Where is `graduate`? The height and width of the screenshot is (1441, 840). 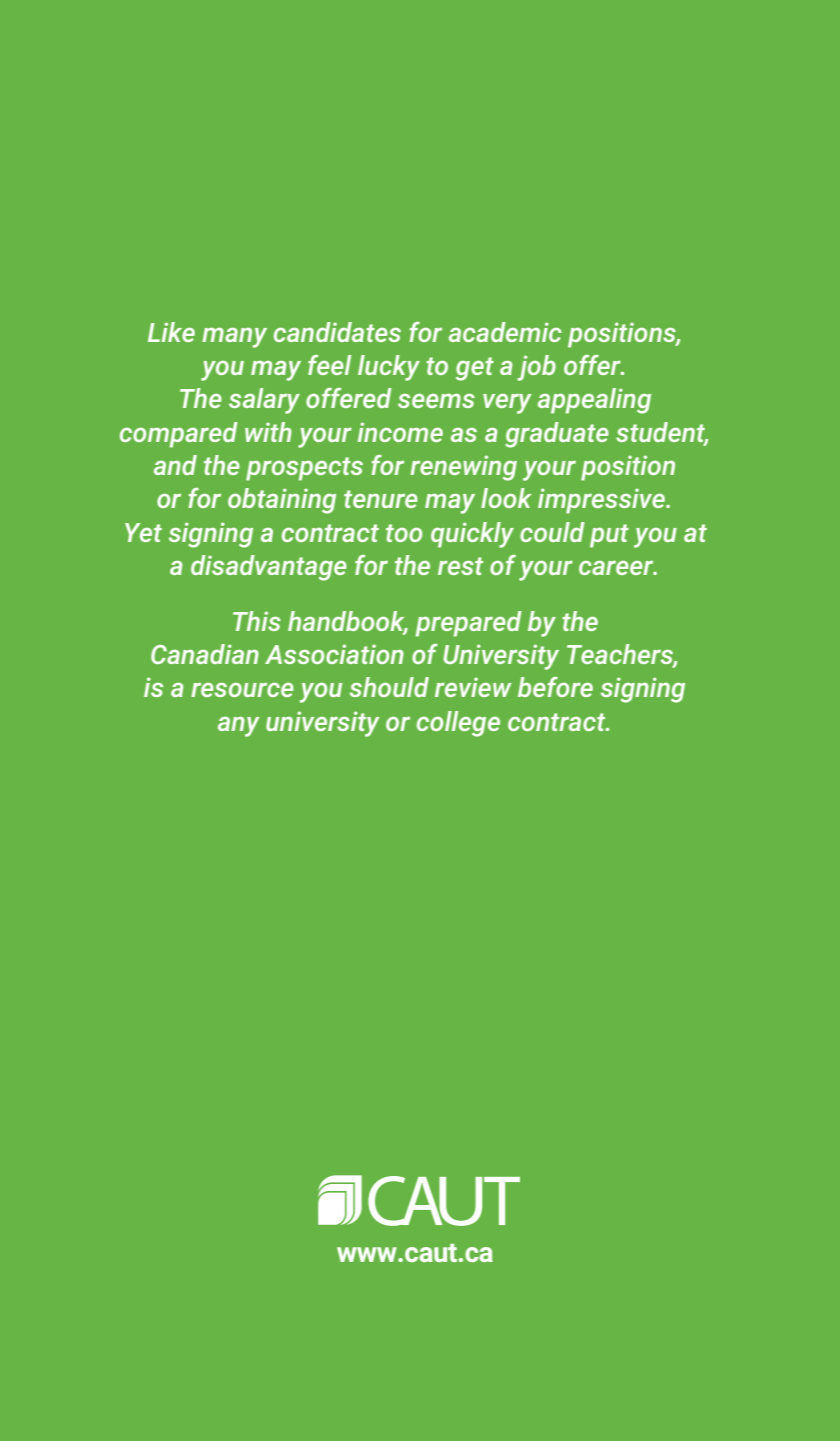 graduate is located at coordinates (557, 435).
